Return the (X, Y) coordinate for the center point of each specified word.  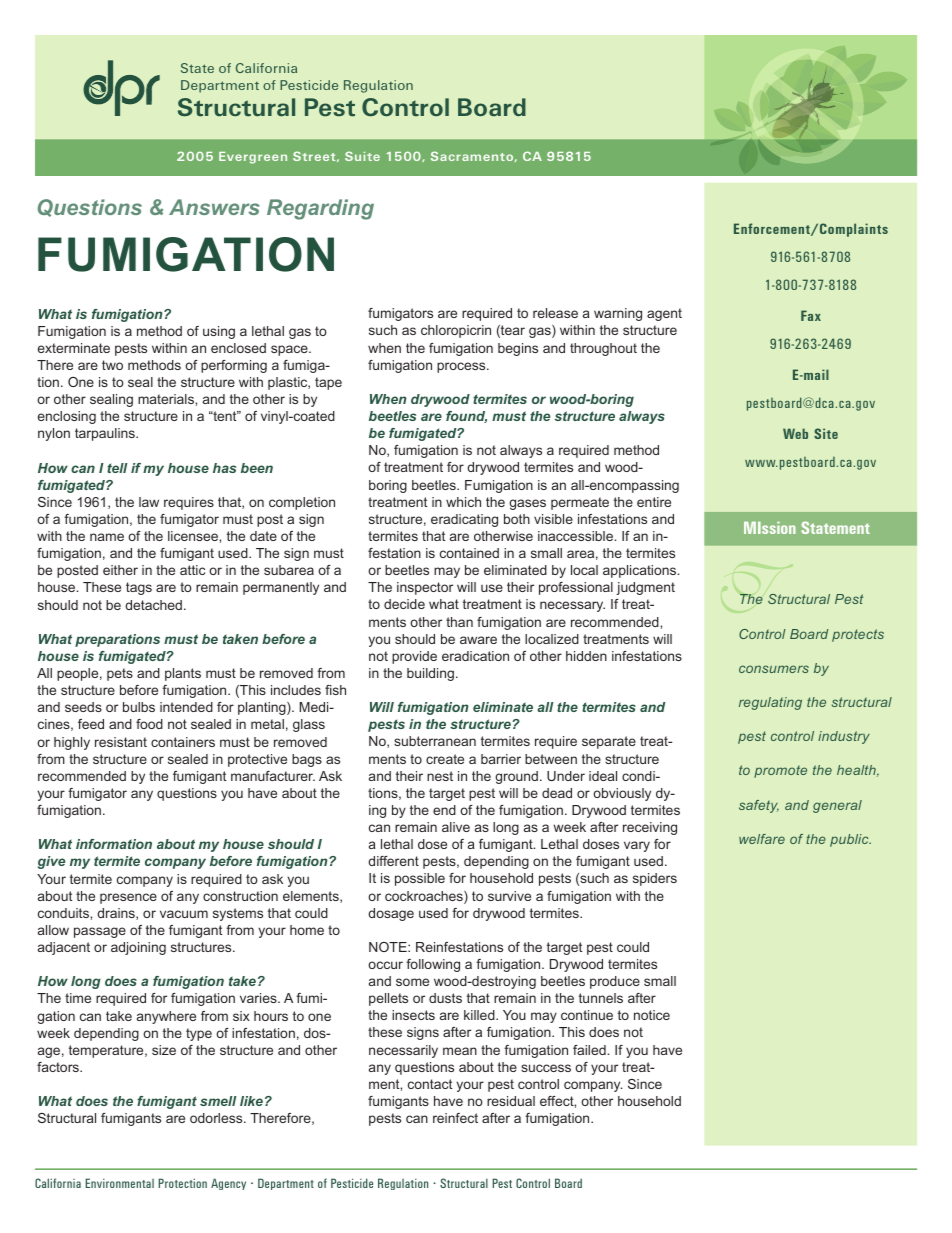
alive (456, 827)
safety (759, 806)
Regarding (320, 209)
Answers (214, 207)
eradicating (464, 520)
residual (511, 1101)
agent (664, 314)
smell (218, 1101)
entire (654, 502)
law (149, 502)
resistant (121, 742)
